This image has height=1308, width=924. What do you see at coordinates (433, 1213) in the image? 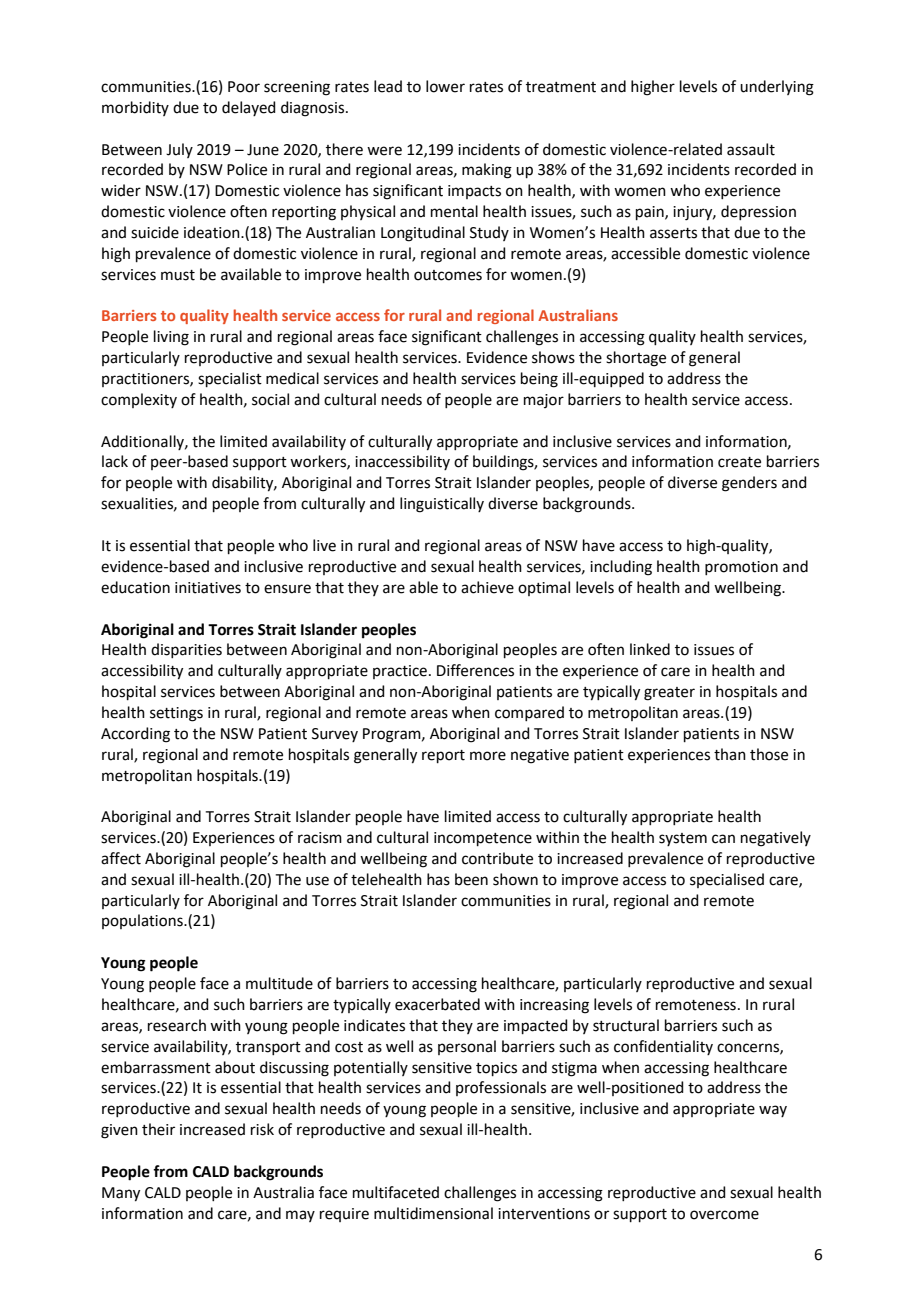
I see `multidimensional` at bounding box center [433, 1213].
